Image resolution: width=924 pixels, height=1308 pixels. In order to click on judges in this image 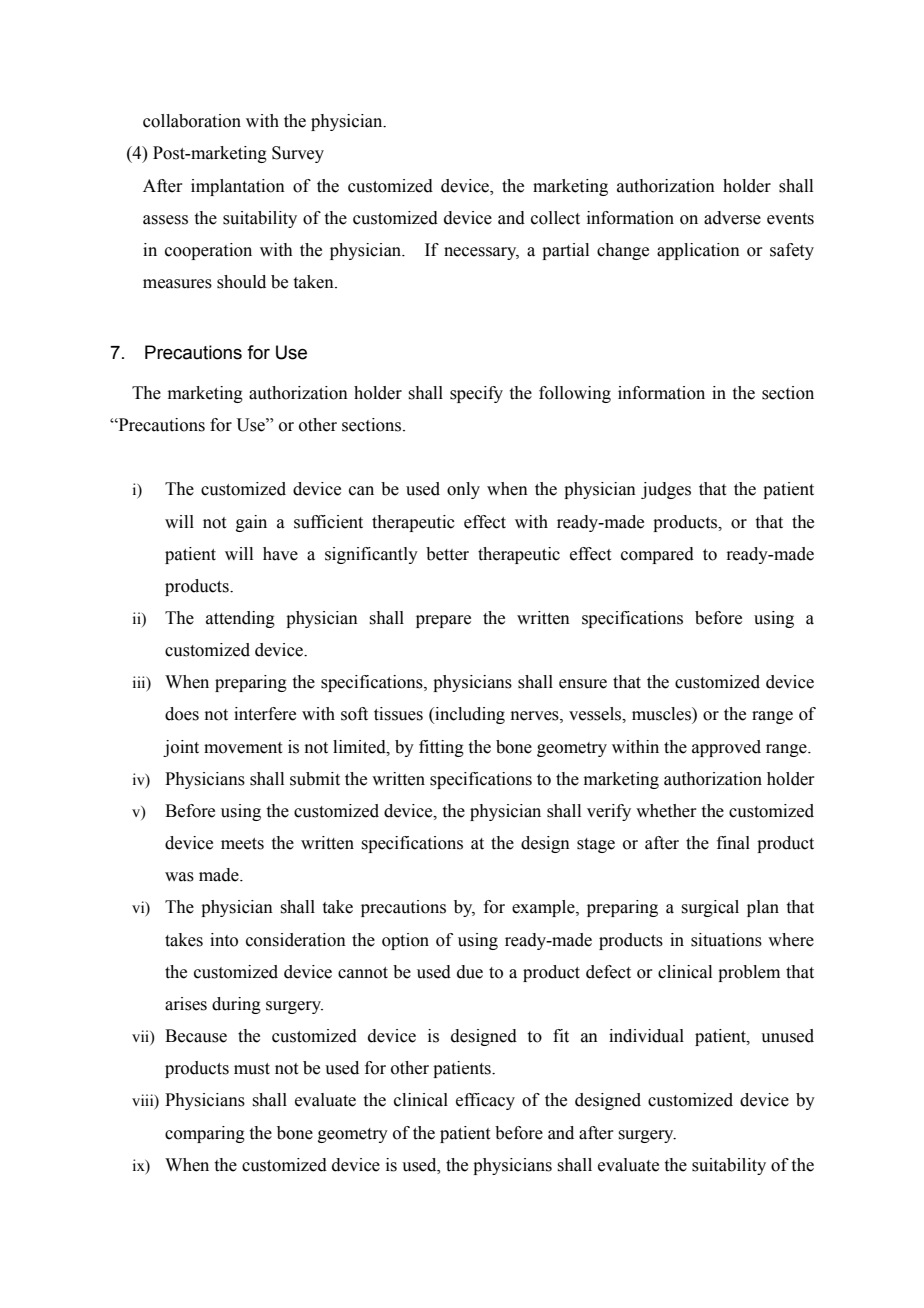, I will do `click(666, 490)`.
